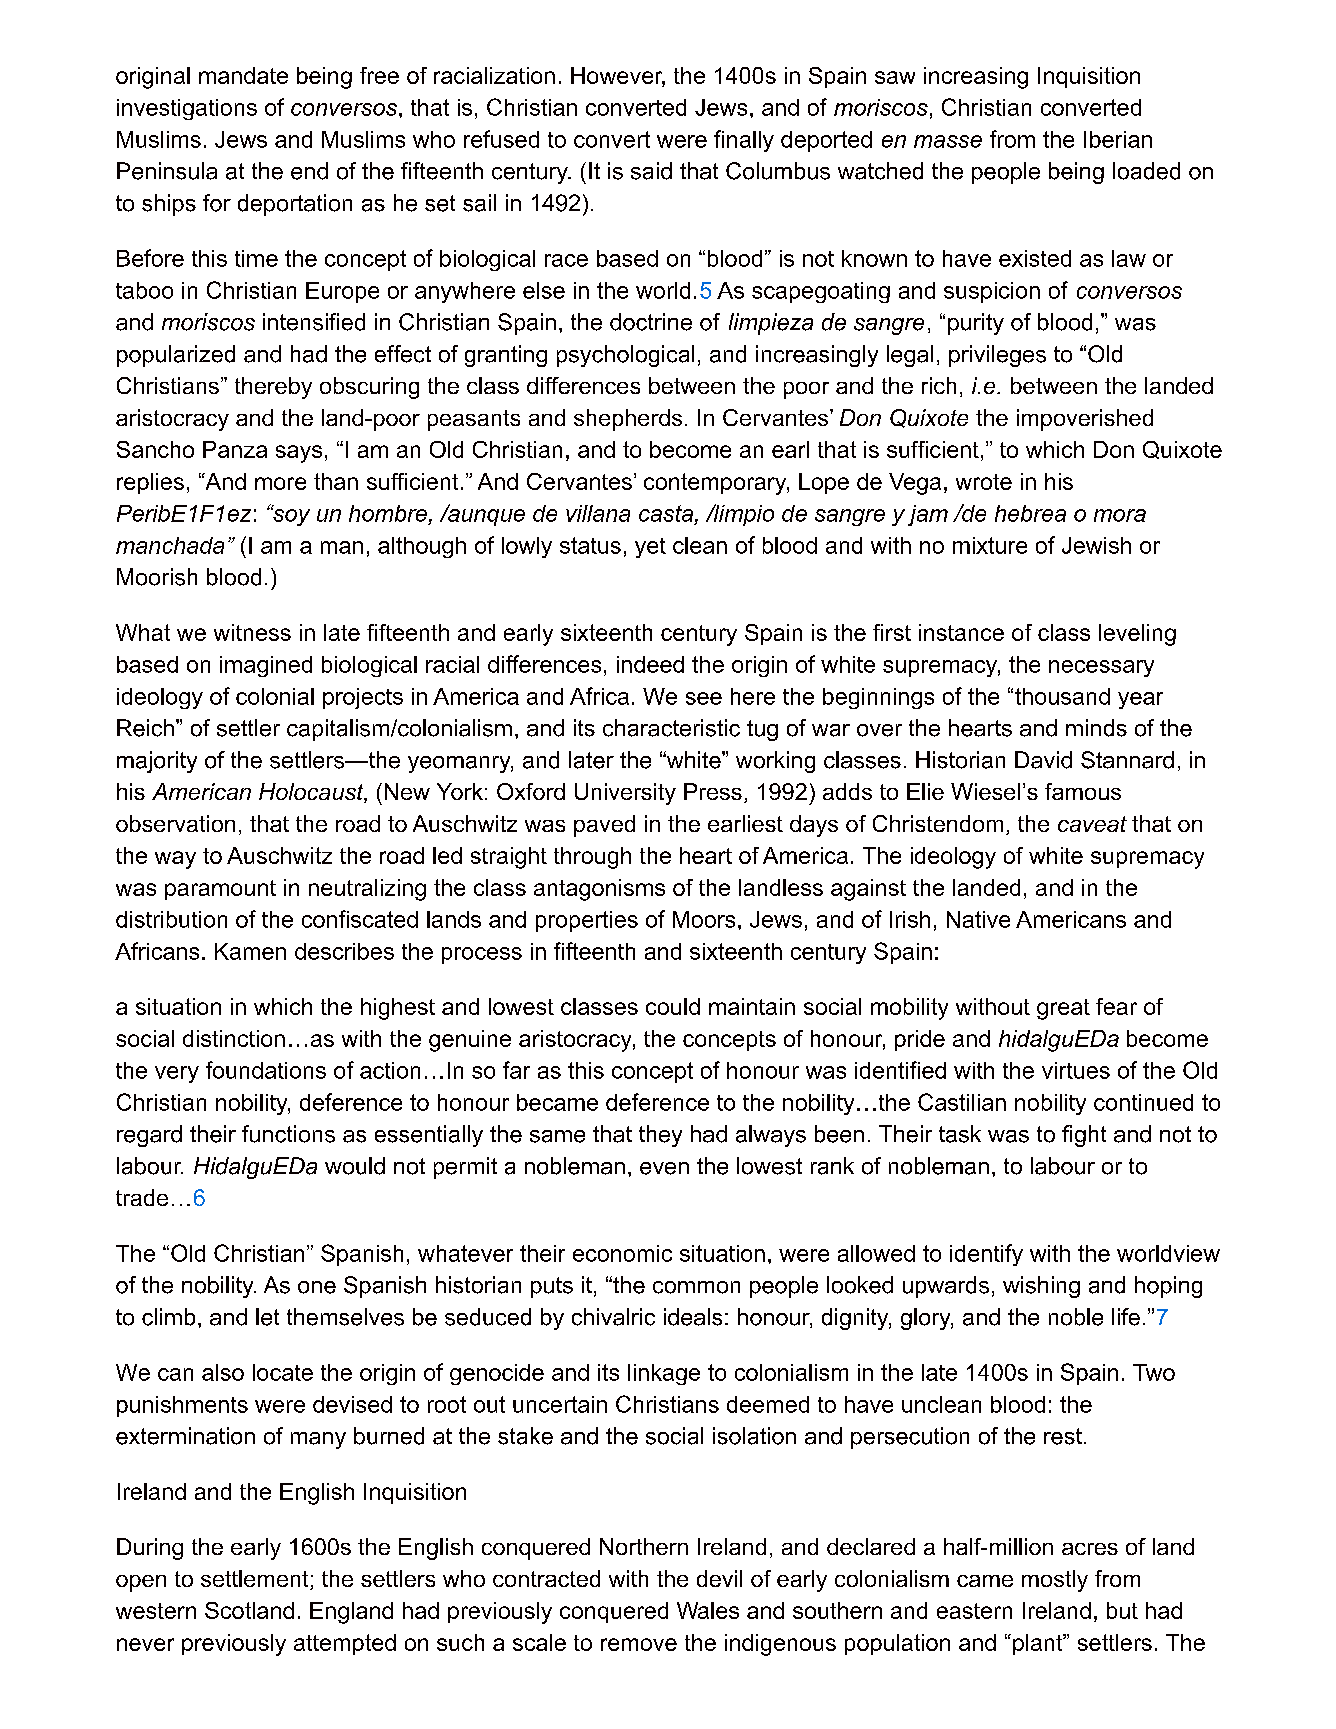  I want to click on said, so click(651, 171).
